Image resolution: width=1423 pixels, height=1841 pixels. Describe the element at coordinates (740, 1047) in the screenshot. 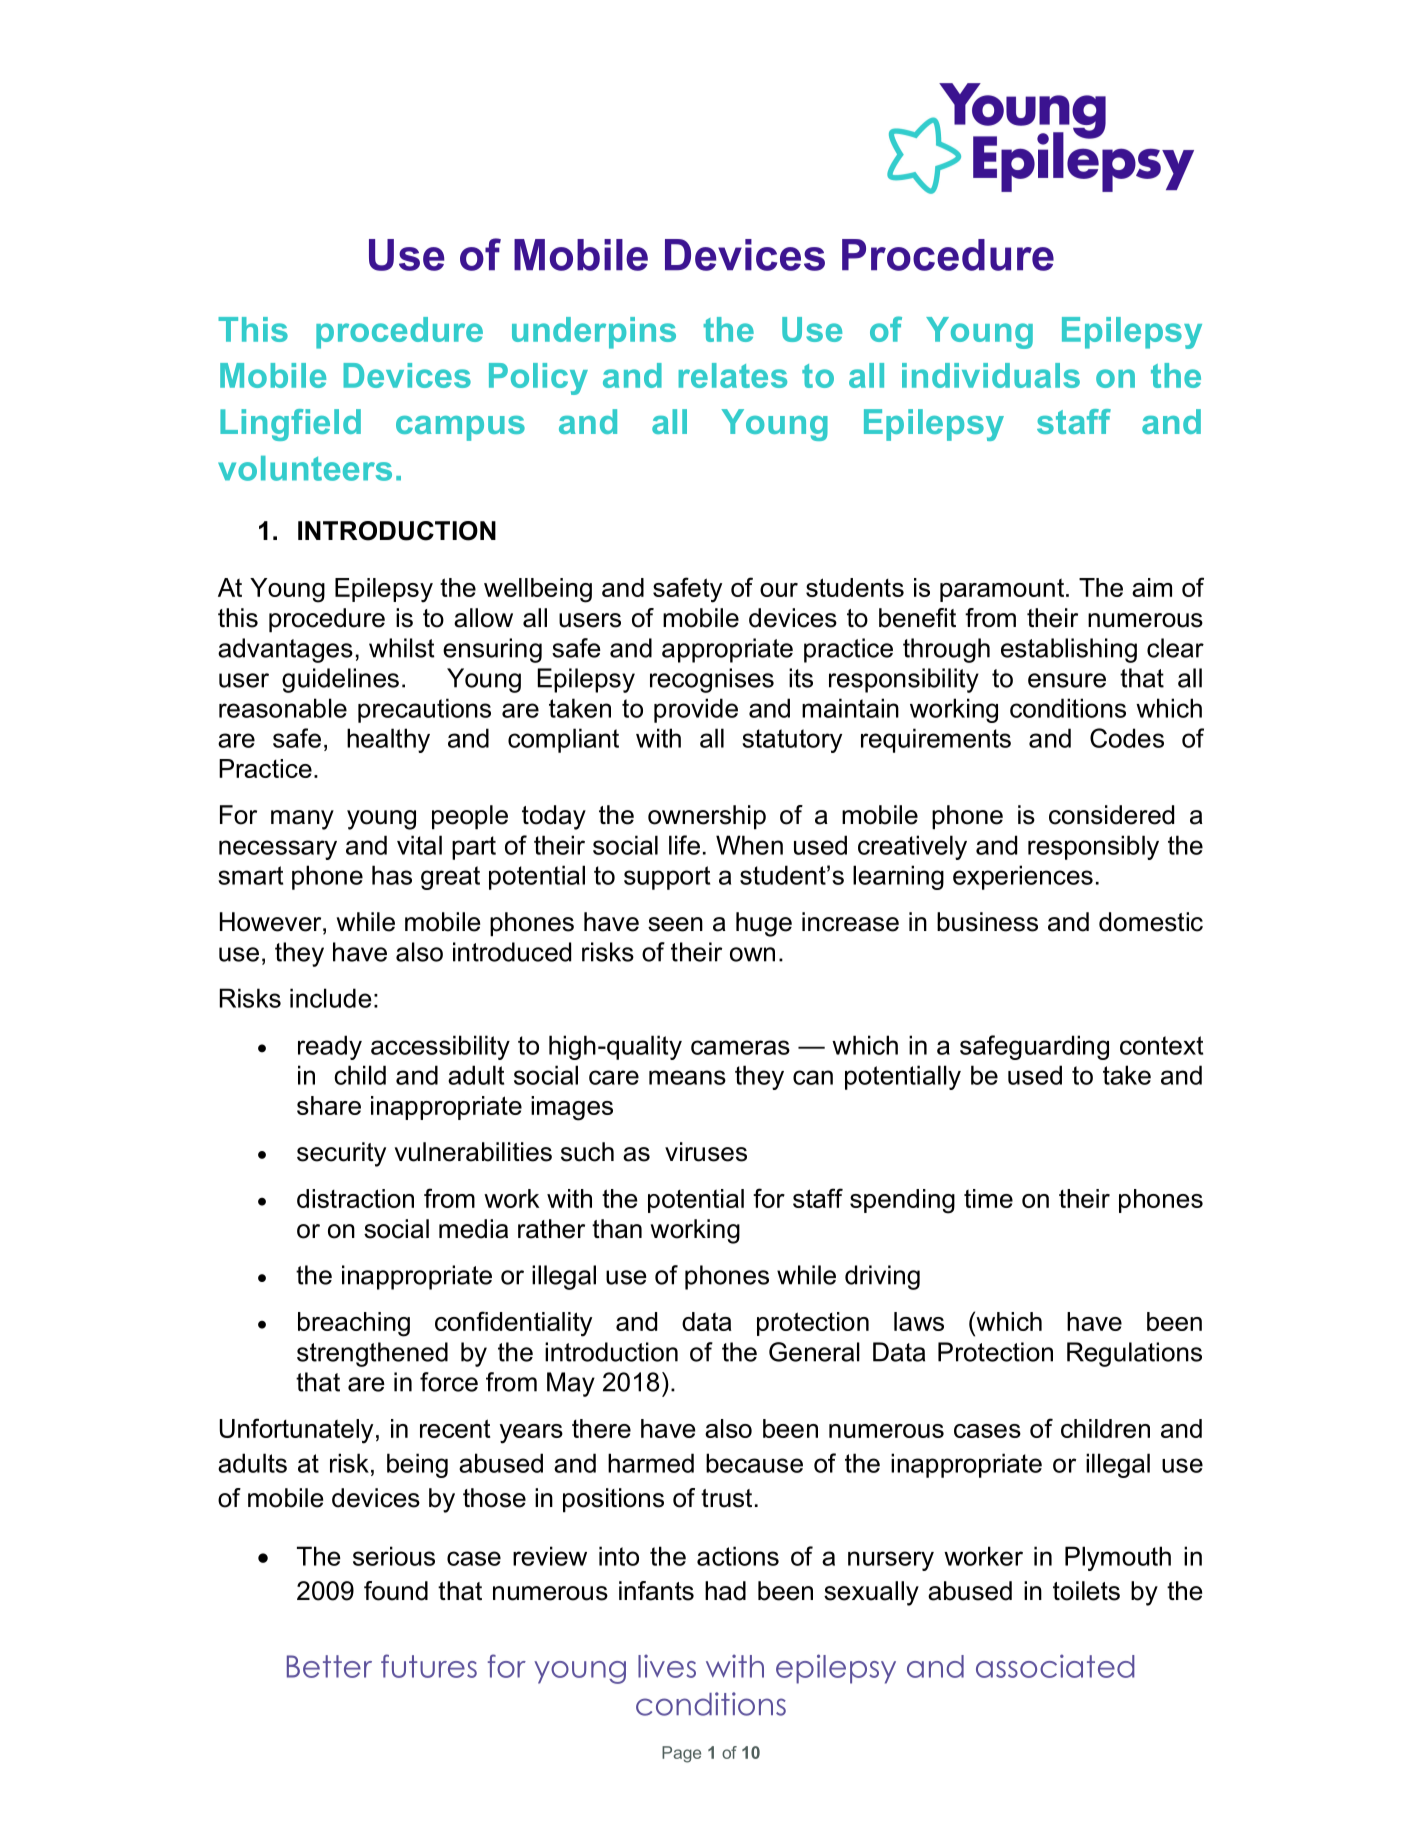

I see `cameras` at that location.
